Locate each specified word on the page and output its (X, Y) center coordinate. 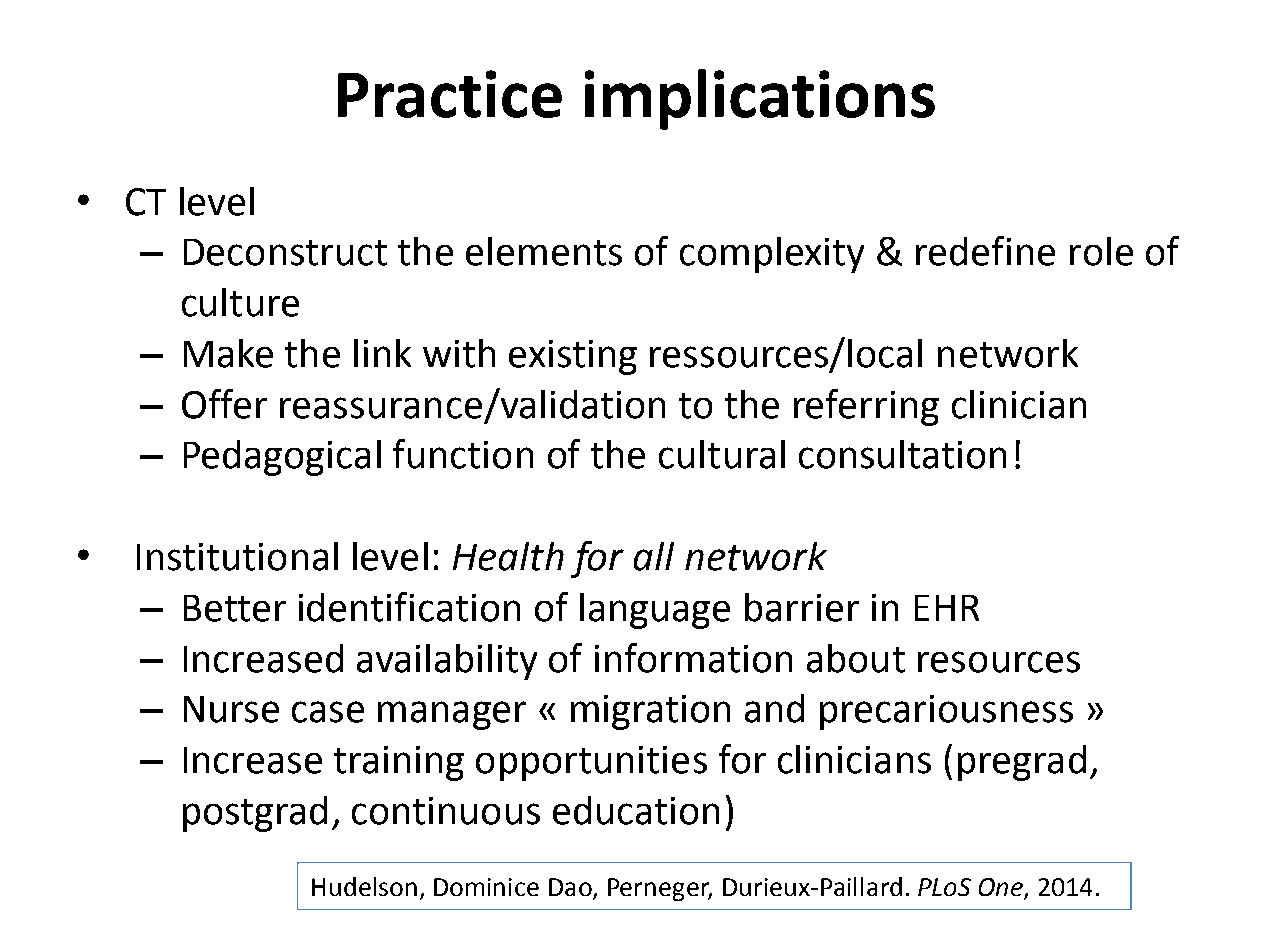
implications (760, 99)
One (1001, 887)
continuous (446, 811)
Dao (570, 887)
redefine (985, 251)
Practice (450, 94)
